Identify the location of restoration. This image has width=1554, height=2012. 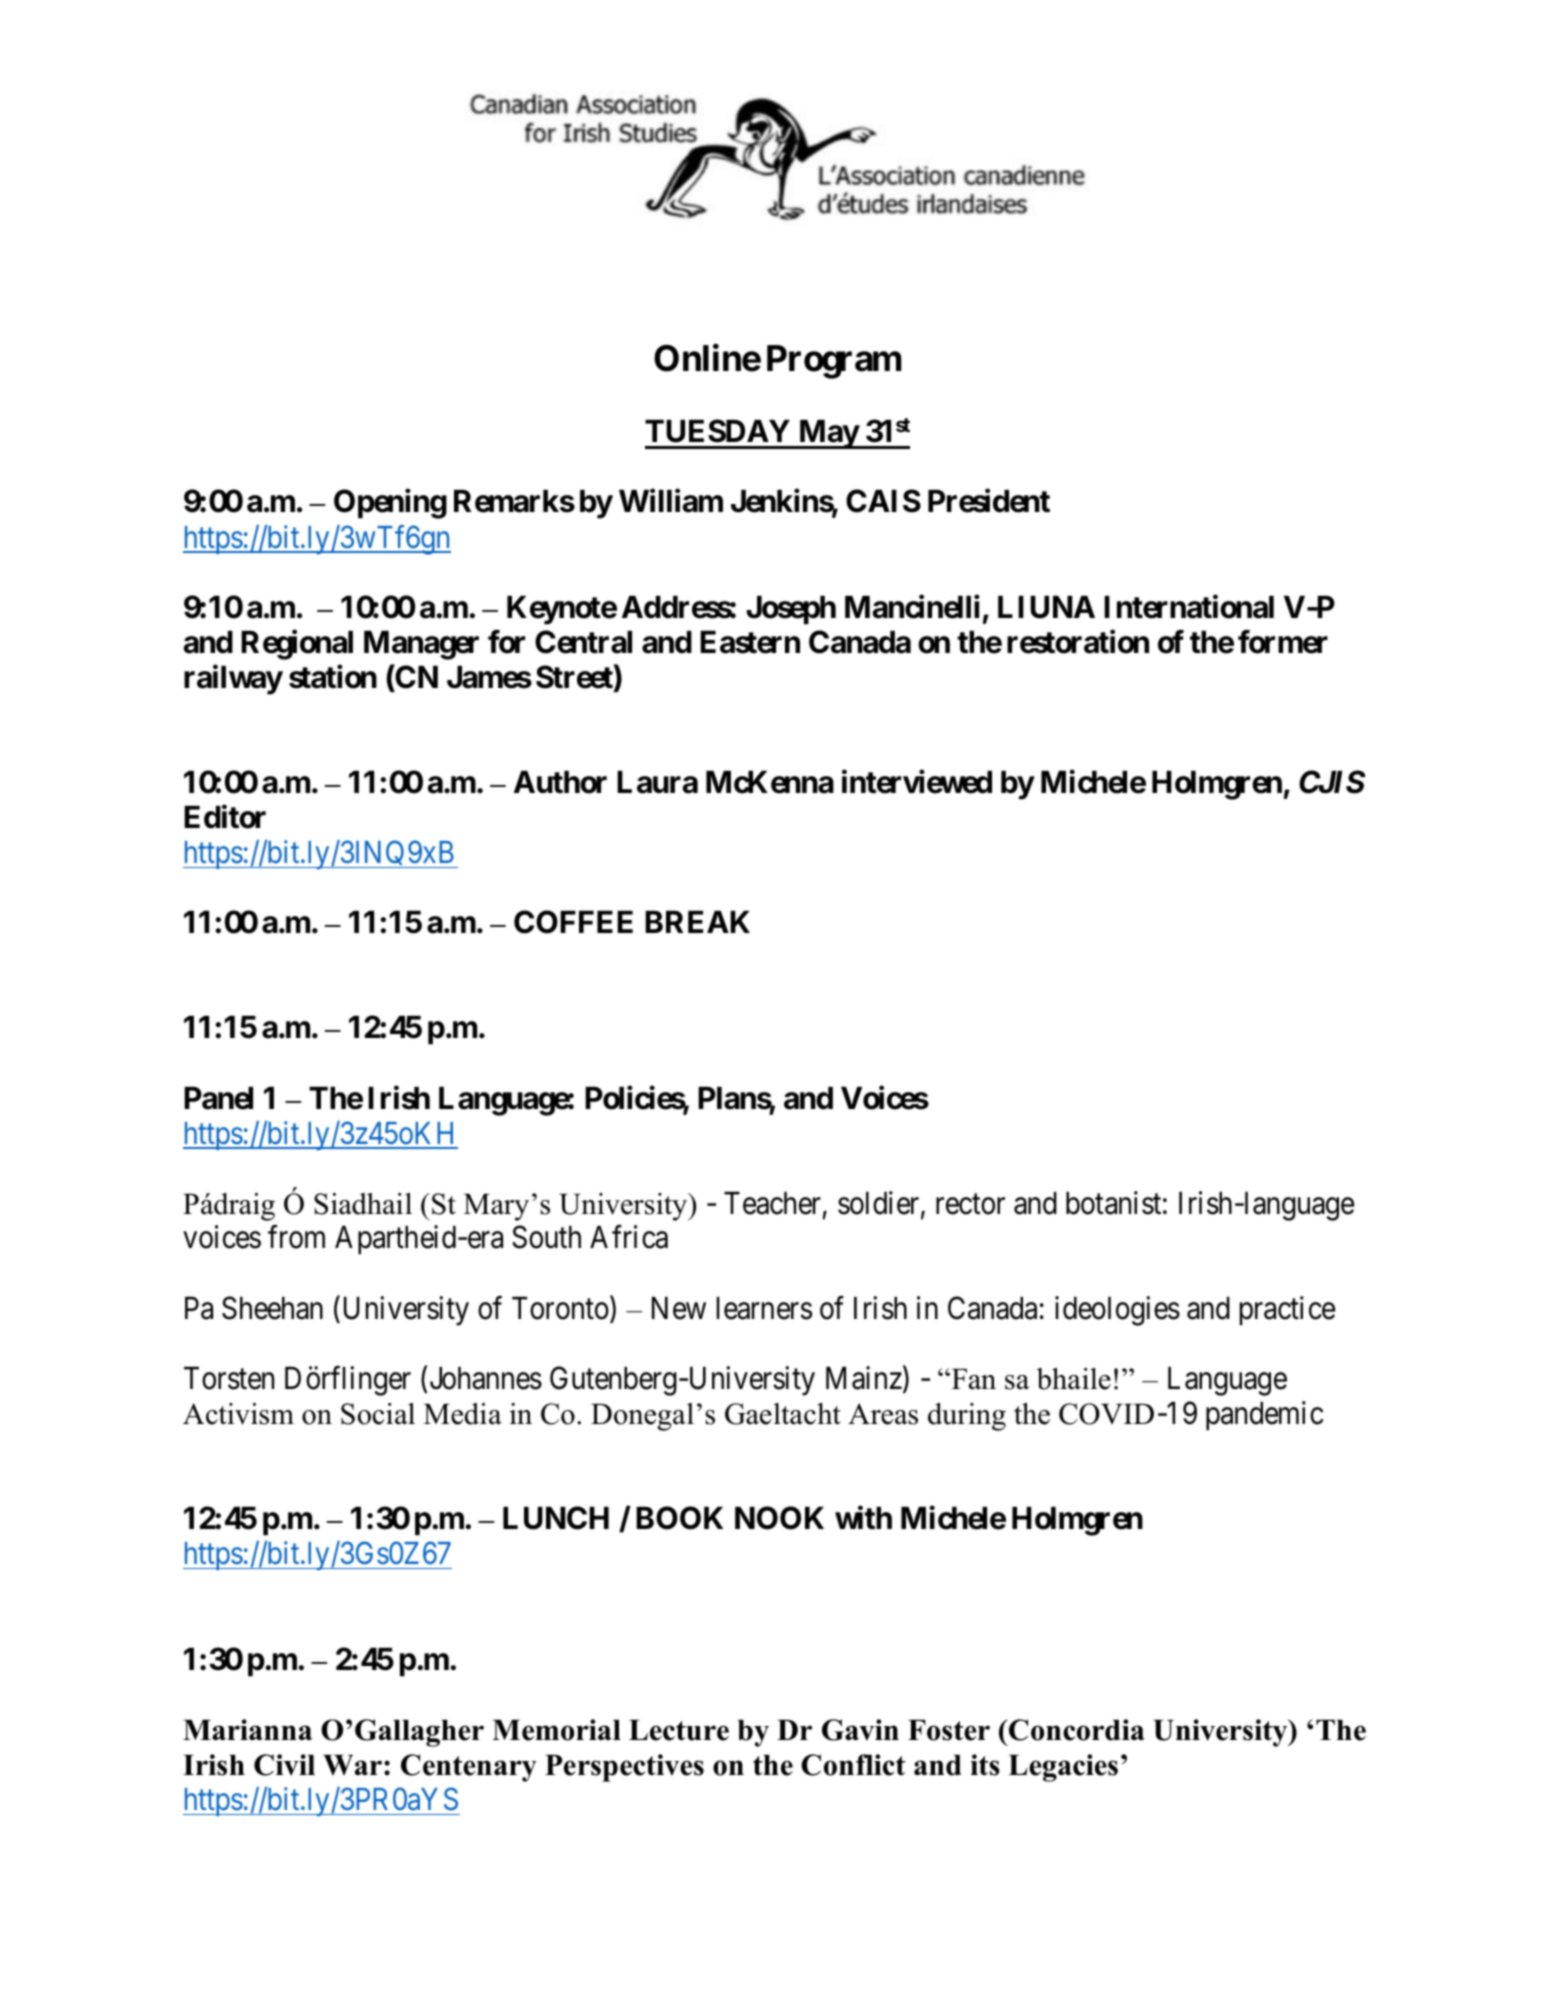
(1078, 642).
